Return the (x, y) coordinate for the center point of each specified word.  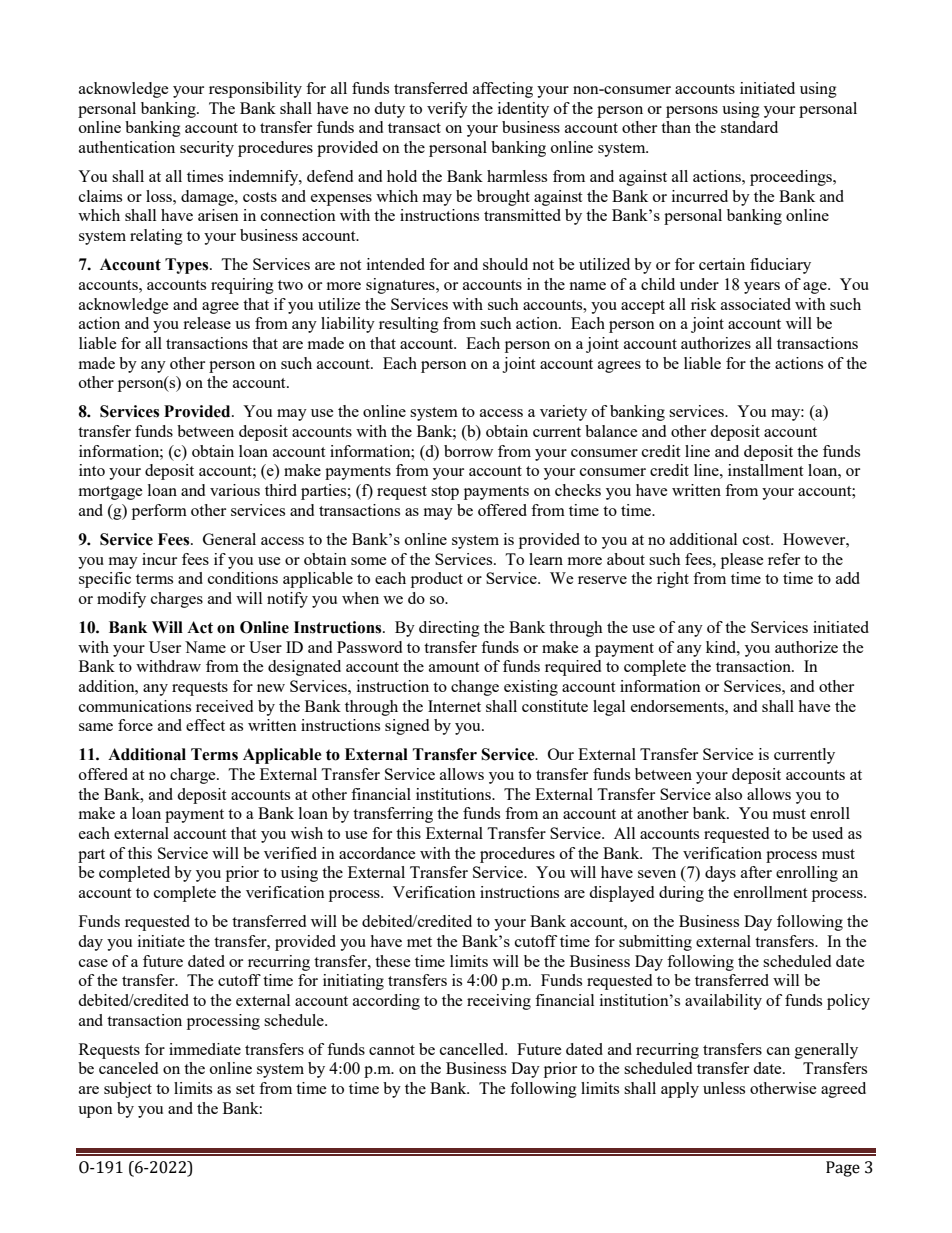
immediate (205, 1049)
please (742, 561)
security (207, 149)
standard (749, 127)
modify (121, 600)
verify (447, 110)
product (437, 580)
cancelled (473, 1049)
